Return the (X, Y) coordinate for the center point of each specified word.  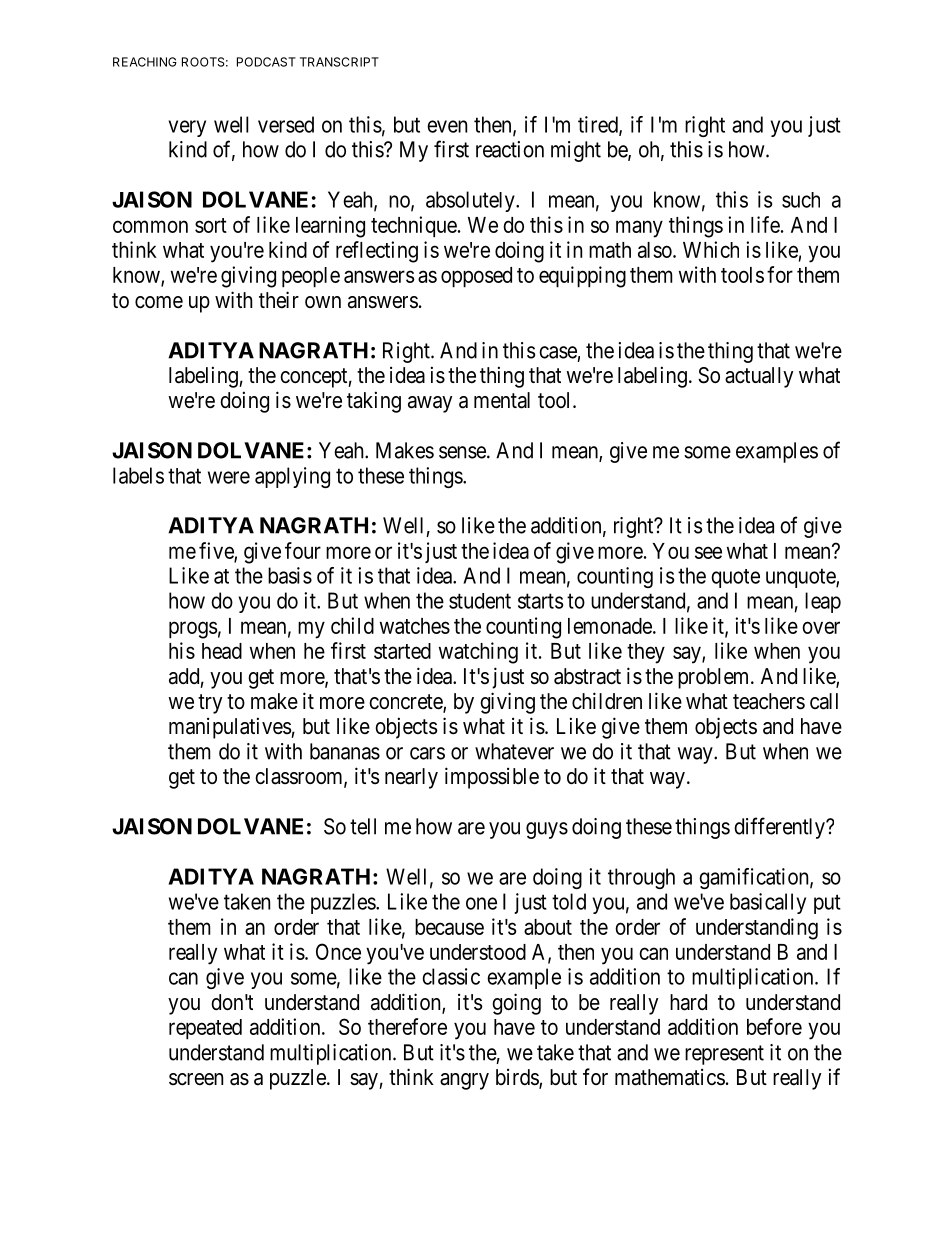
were (229, 477)
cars (427, 753)
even (447, 126)
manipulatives (230, 728)
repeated (205, 1029)
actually (759, 377)
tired (599, 125)
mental (502, 400)
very (187, 128)
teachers (769, 701)
